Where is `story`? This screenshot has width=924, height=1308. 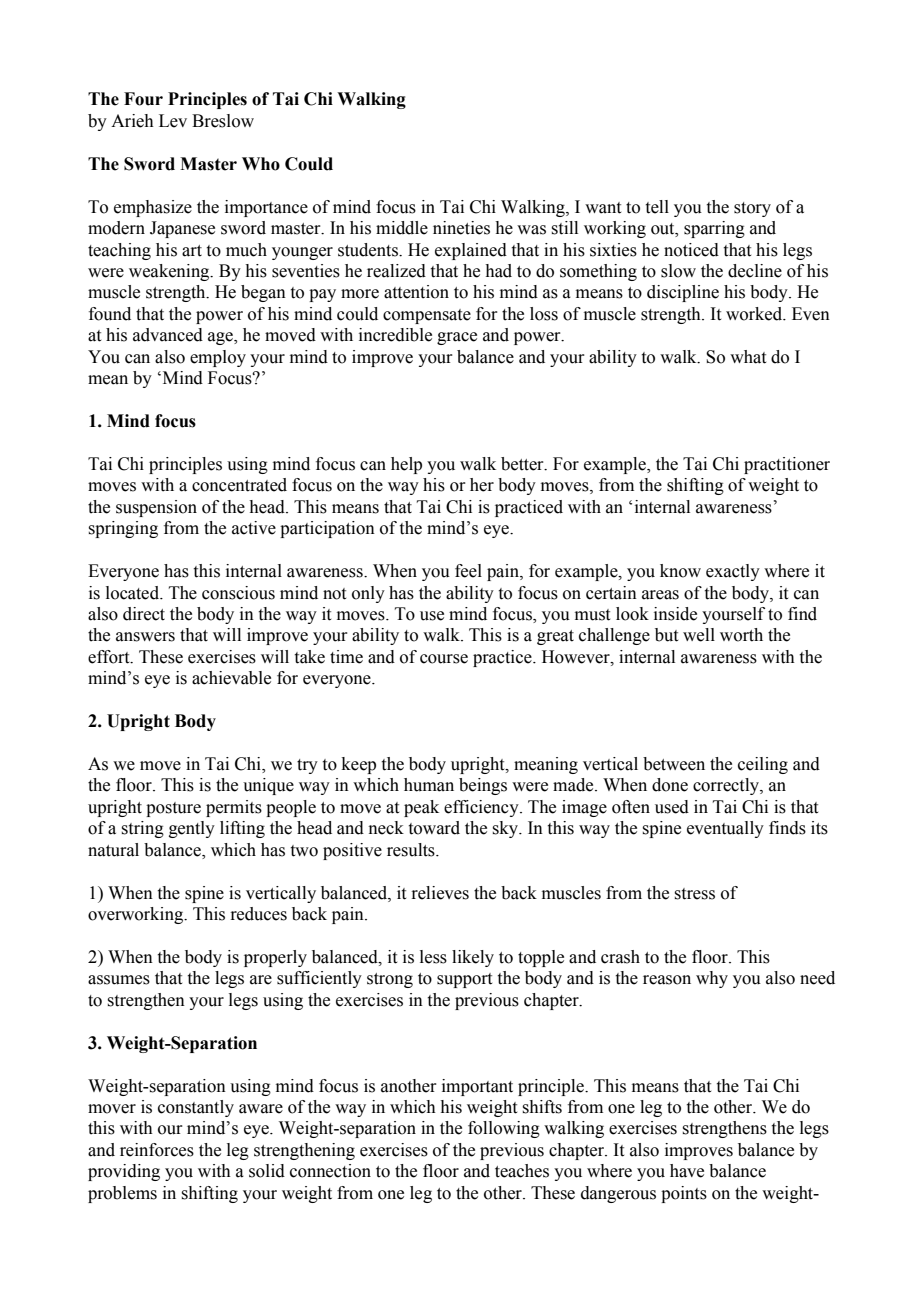
story is located at coordinates (752, 209).
